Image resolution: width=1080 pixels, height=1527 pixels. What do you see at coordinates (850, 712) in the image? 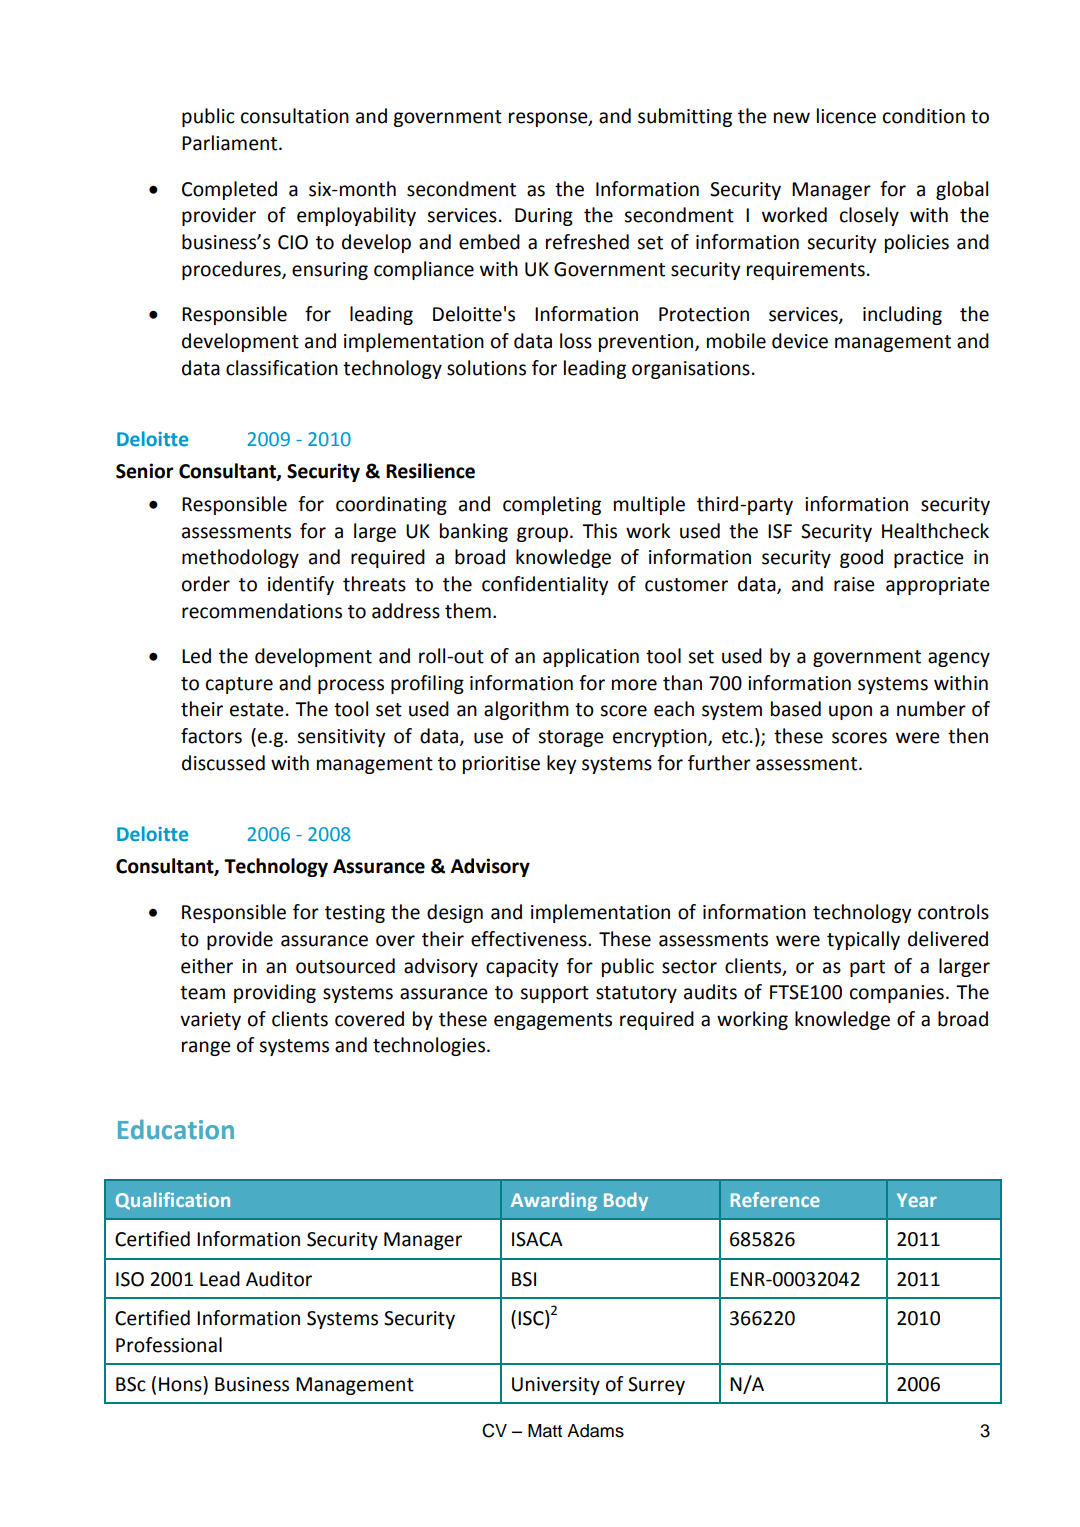
I see `upon` at bounding box center [850, 712].
